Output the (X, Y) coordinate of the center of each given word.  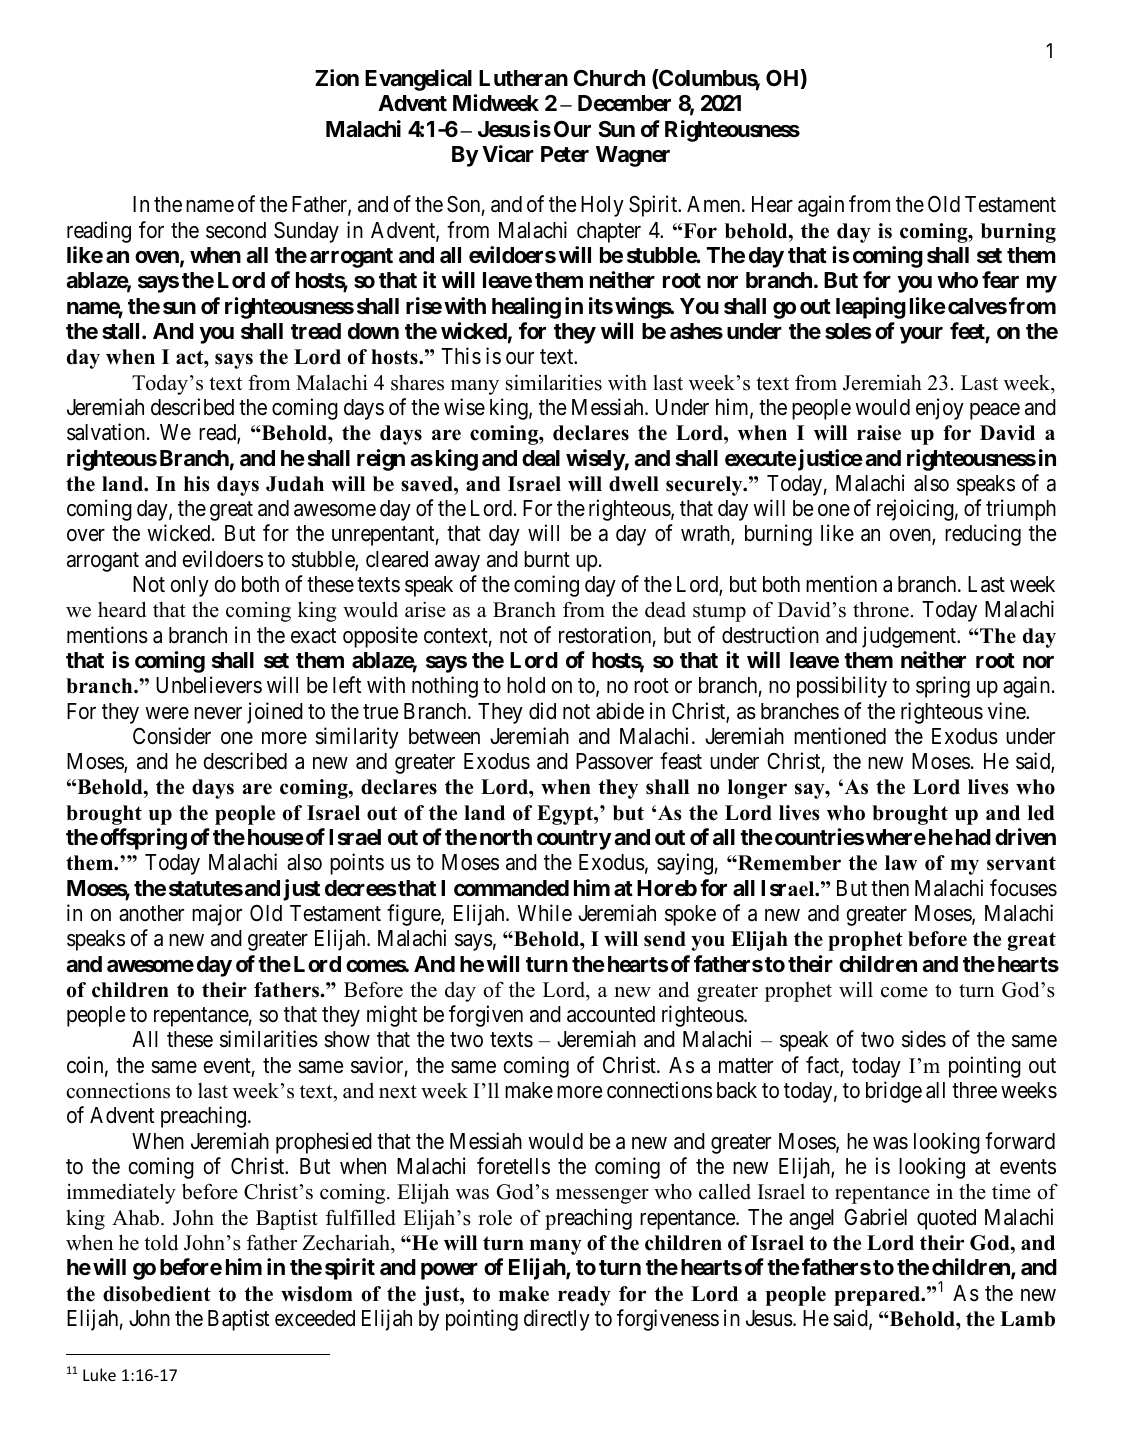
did (542, 710)
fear (1000, 280)
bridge (894, 1092)
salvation (107, 432)
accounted (611, 1014)
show (347, 1039)
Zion (337, 77)
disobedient (157, 1294)
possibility (842, 687)
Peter (565, 154)
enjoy (940, 409)
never (218, 713)
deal (541, 458)
